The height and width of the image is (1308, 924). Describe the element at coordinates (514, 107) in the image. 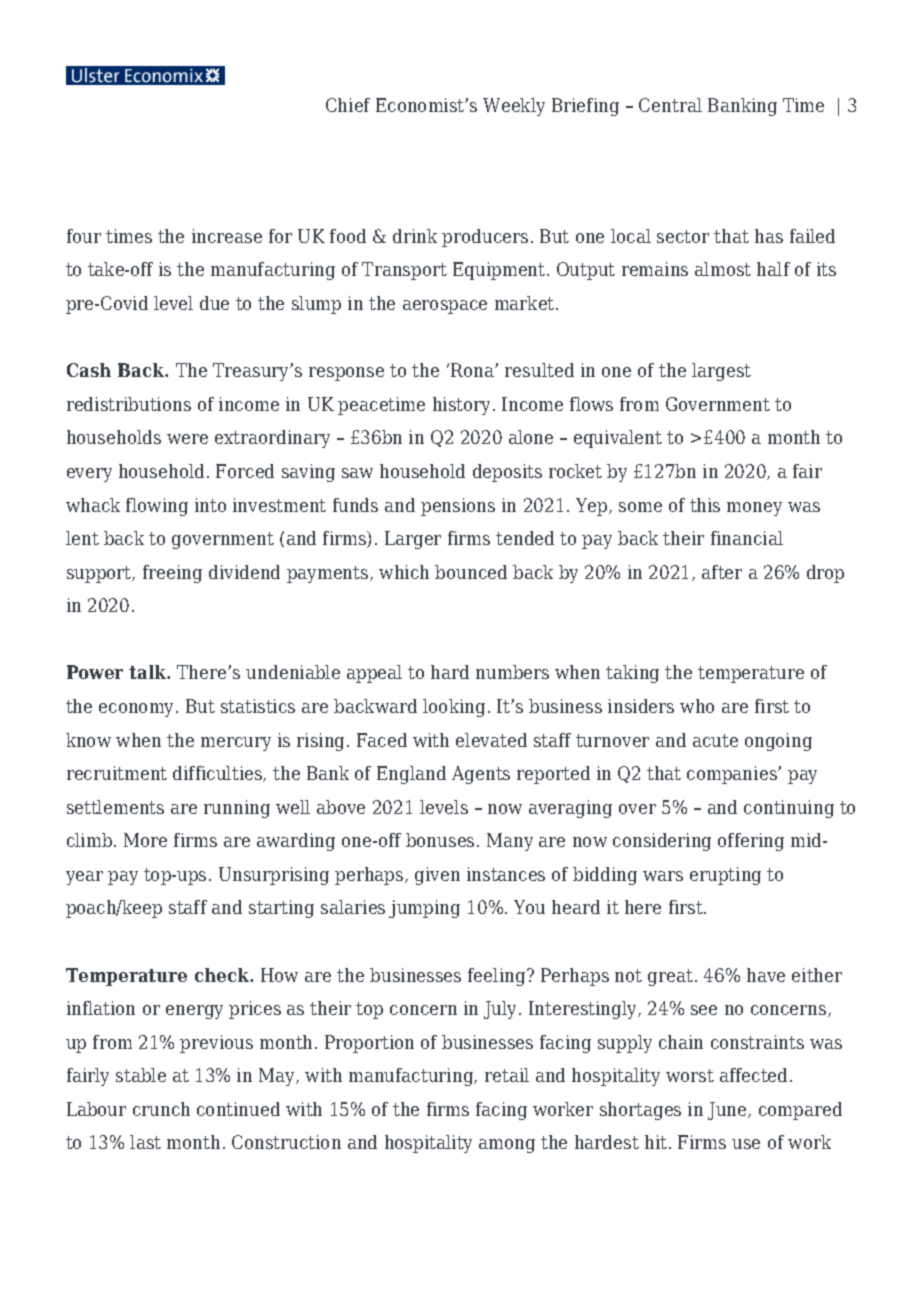

I see `Weekly` at that location.
